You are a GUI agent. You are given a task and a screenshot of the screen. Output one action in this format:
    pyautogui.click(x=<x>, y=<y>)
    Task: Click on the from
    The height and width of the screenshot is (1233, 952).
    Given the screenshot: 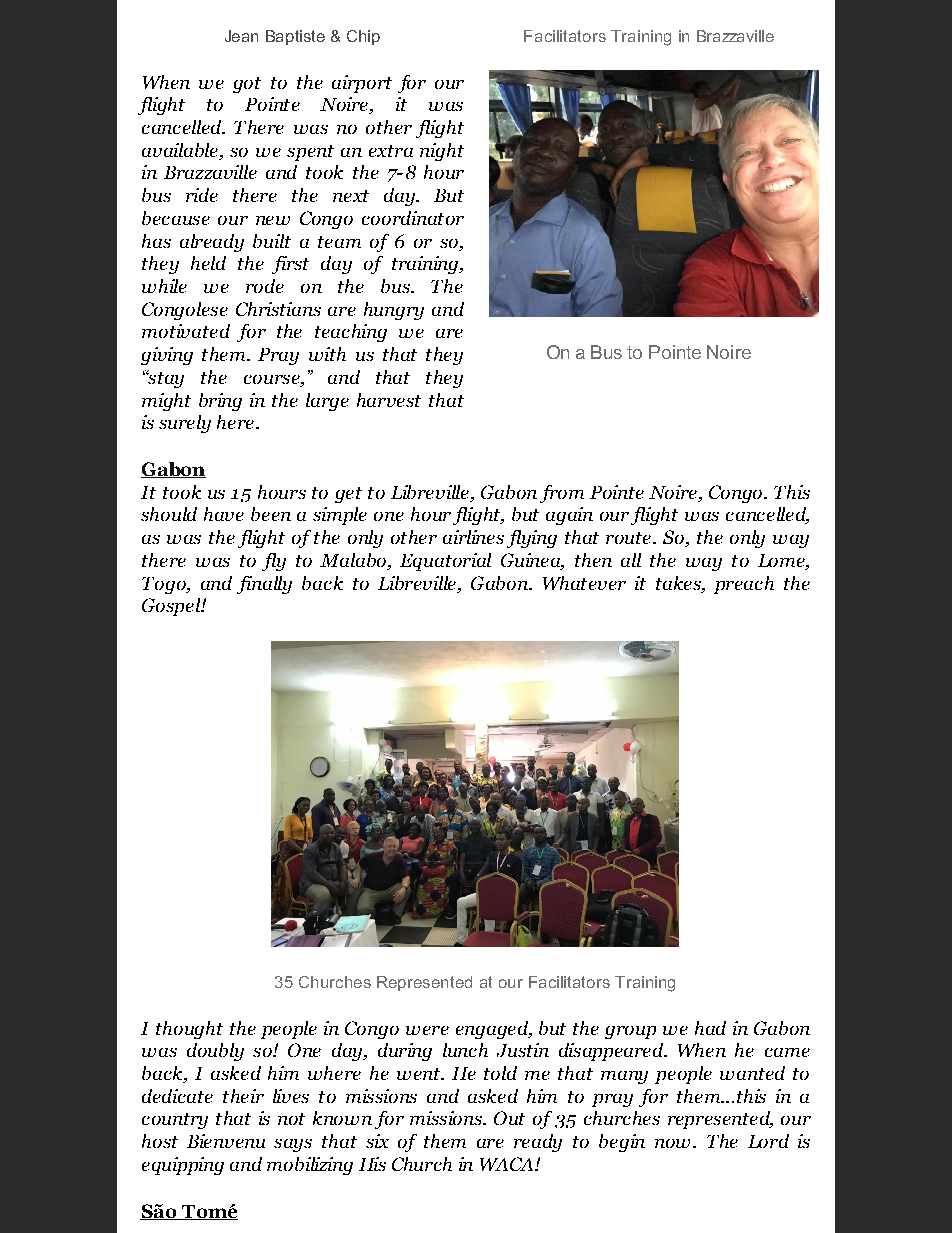 What is the action you would take?
    pyautogui.click(x=562, y=494)
